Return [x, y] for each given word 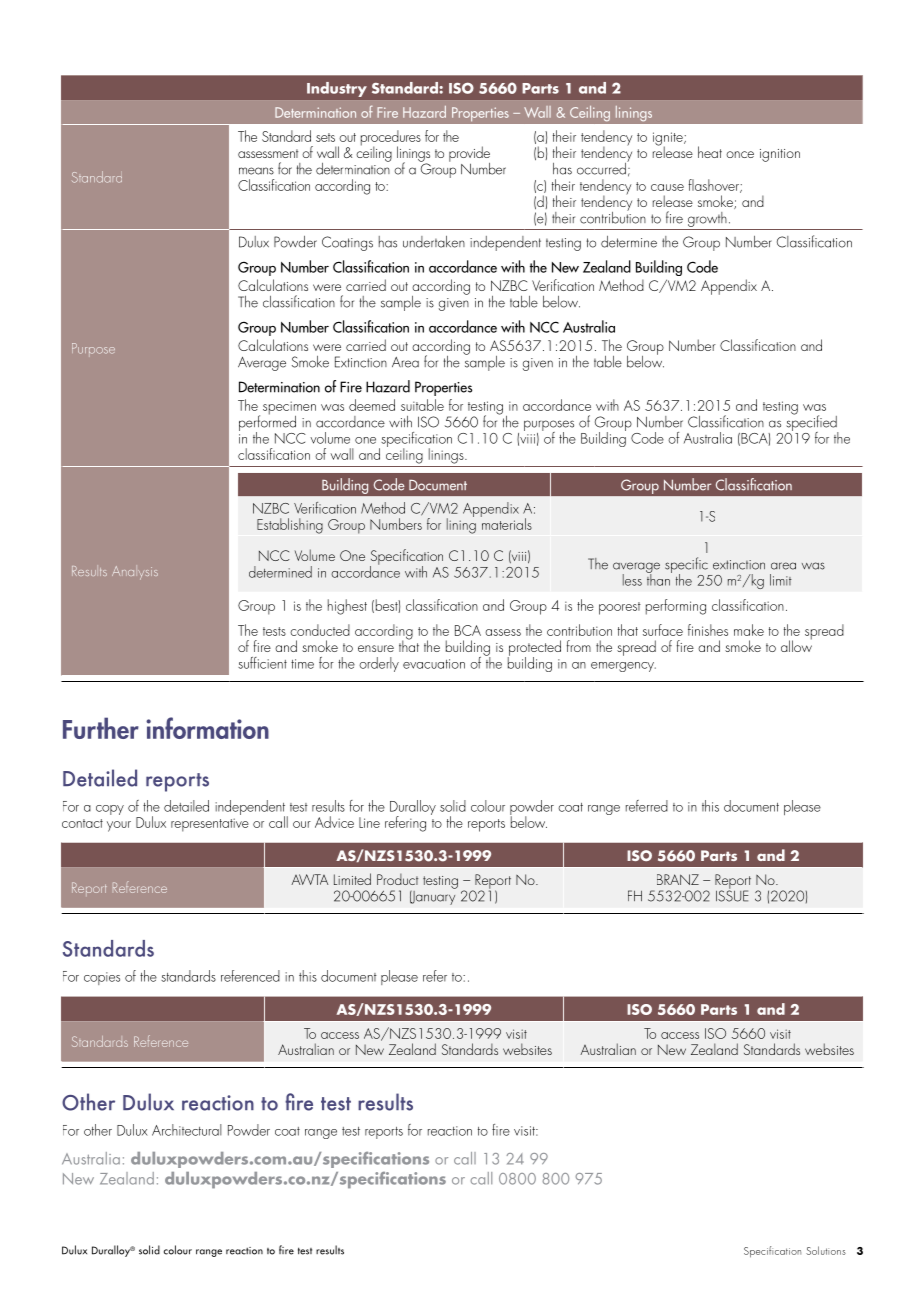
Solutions [826, 1250]
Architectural [187, 1130]
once [740, 154]
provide [469, 155]
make [749, 630]
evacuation [434, 664]
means [256, 171]
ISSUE [732, 895]
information [207, 728]
